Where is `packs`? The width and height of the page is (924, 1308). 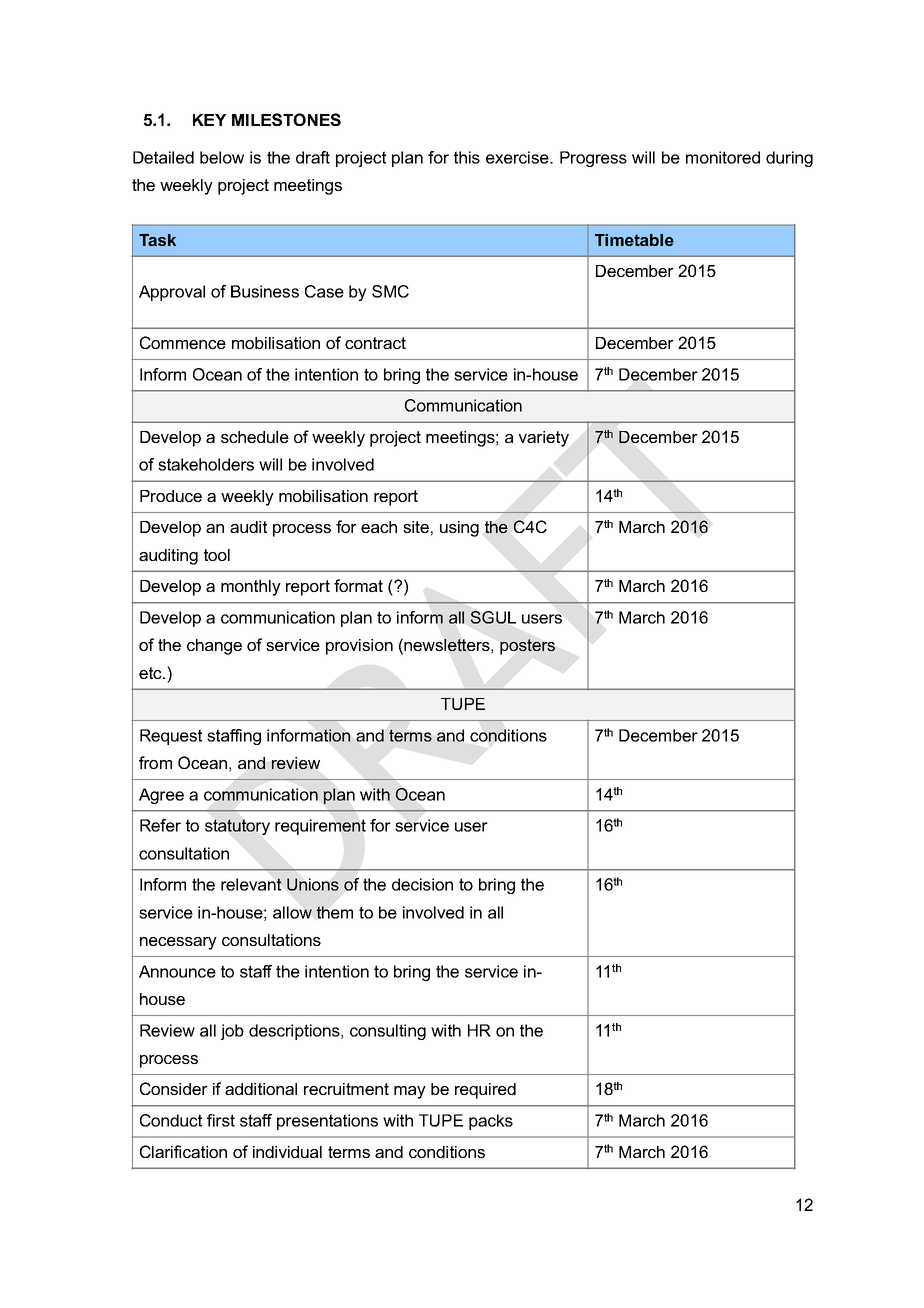
packs is located at coordinates (491, 1122).
